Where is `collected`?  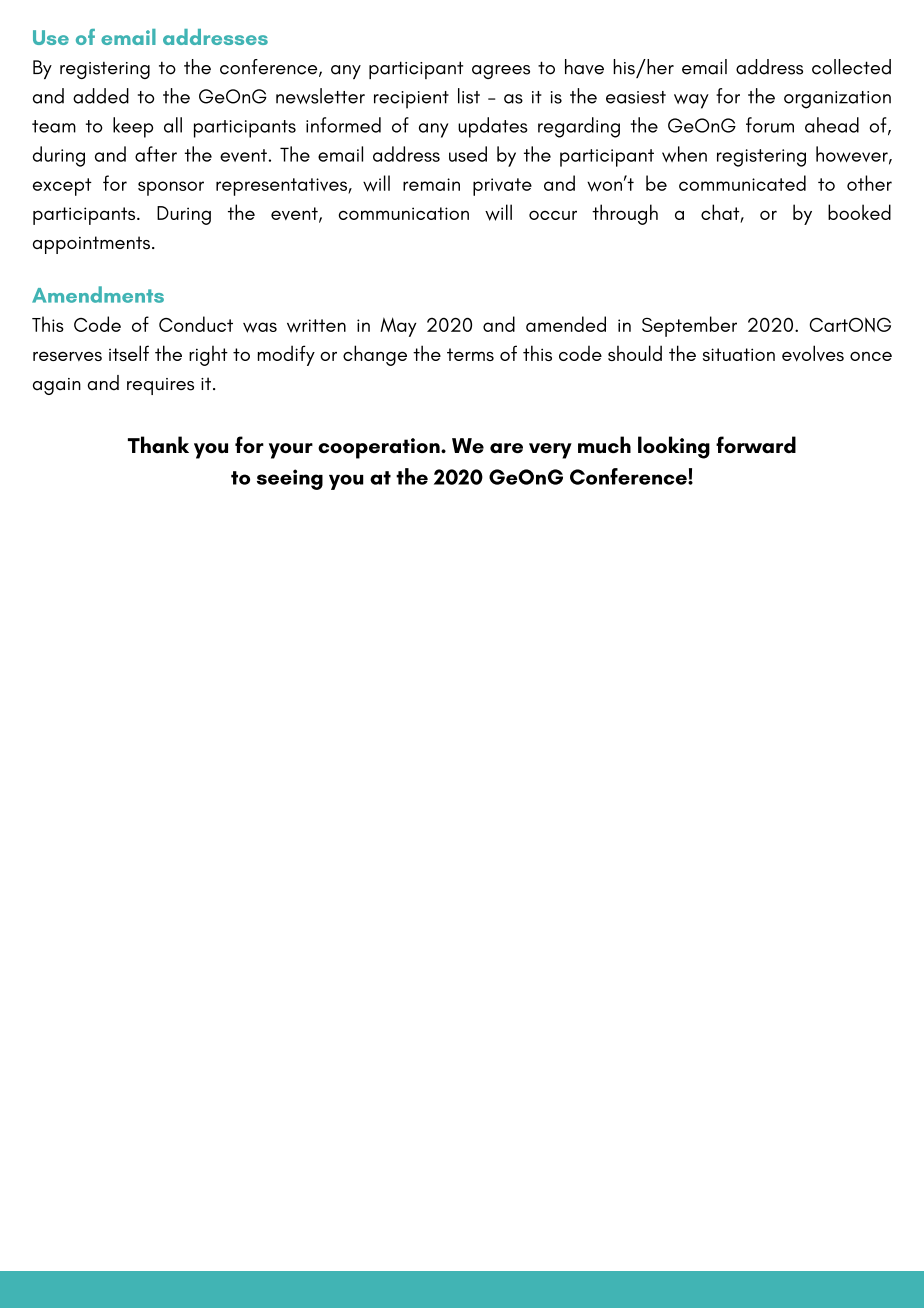
collected is located at coordinates (851, 67).
